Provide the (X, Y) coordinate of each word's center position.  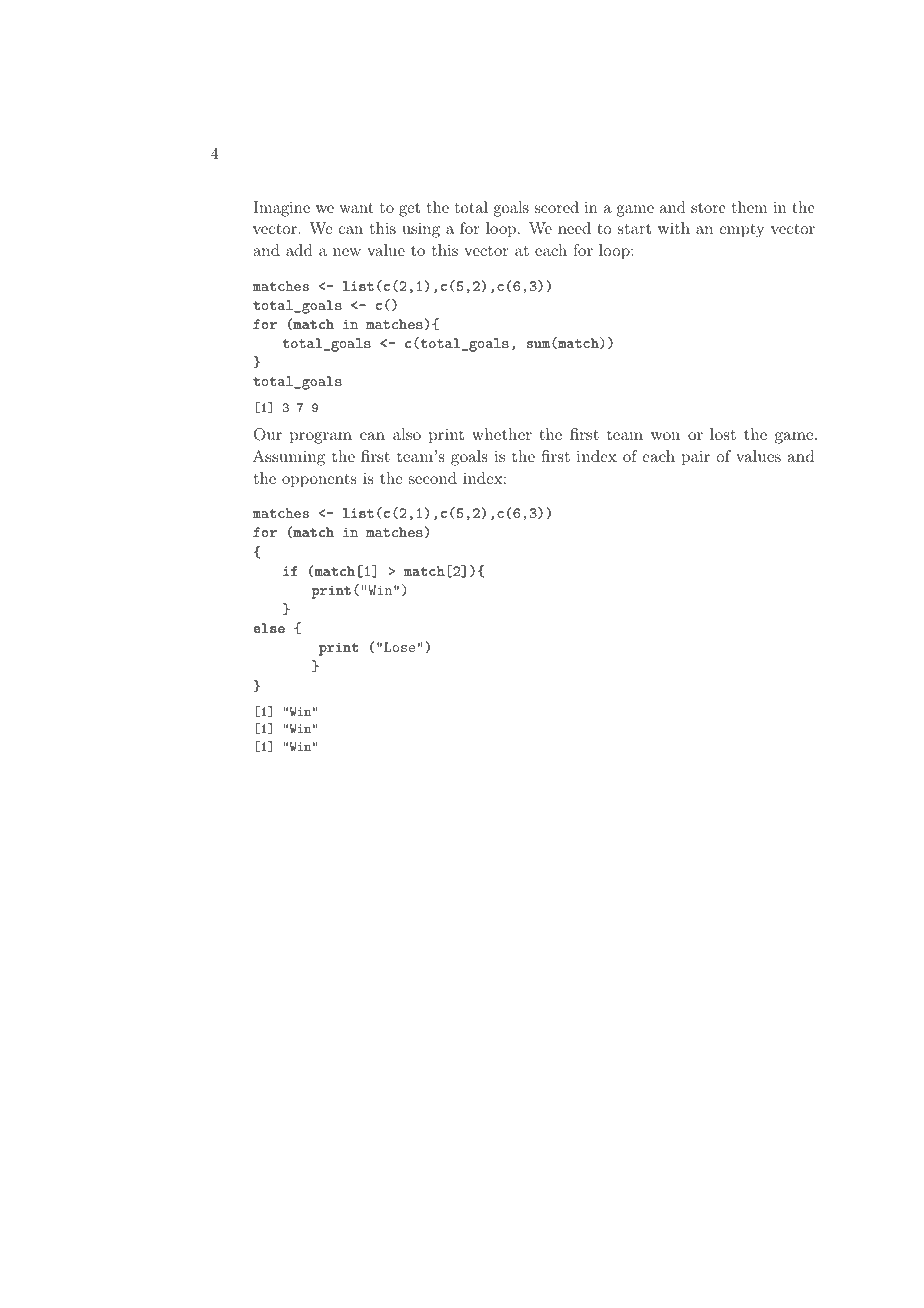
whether (502, 434)
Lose (399, 647)
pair (696, 458)
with (674, 228)
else (269, 628)
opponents (319, 481)
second (433, 478)
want (357, 208)
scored (556, 207)
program (321, 438)
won (665, 436)
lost (723, 434)
